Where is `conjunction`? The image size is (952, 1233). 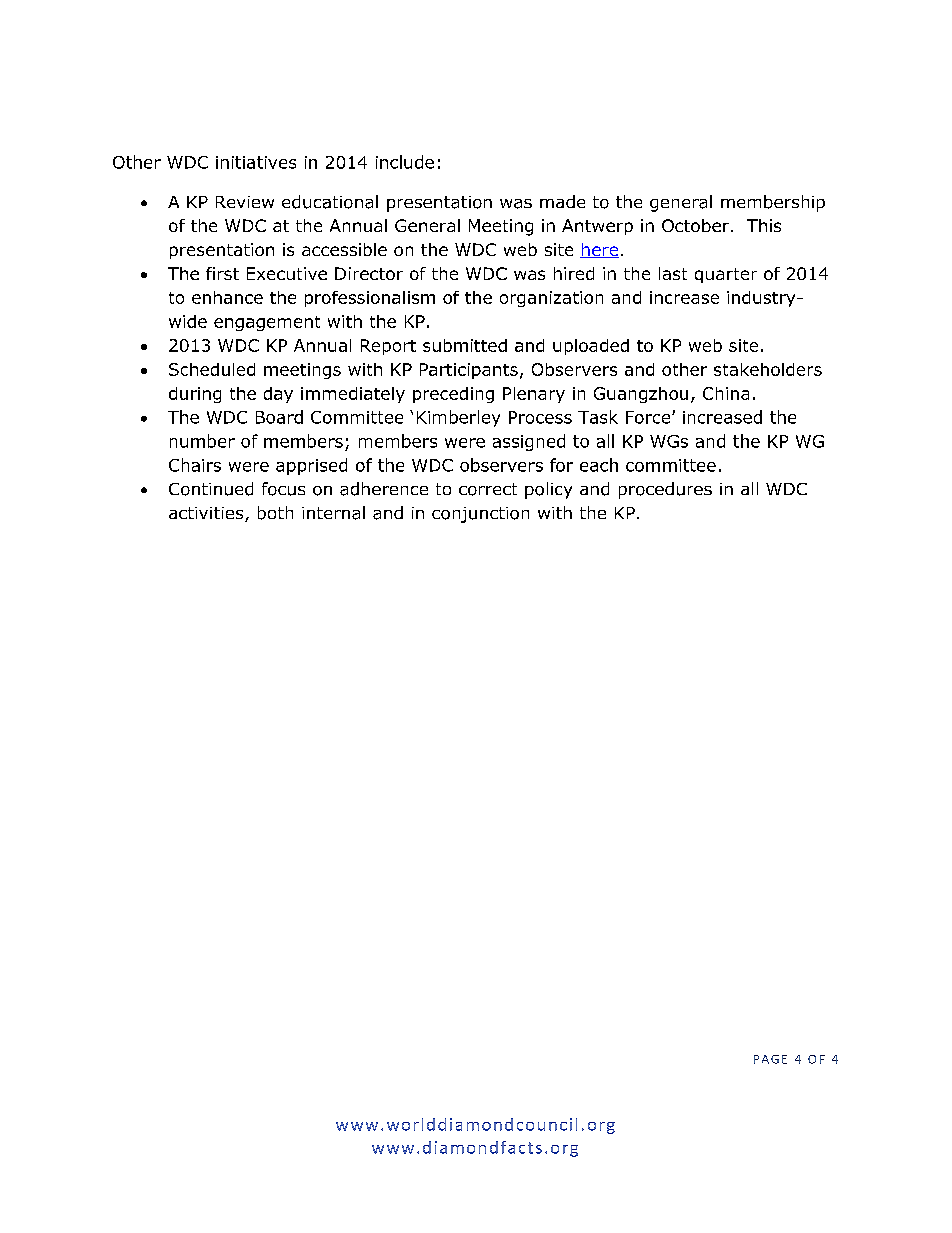
conjunction is located at coordinates (480, 515).
